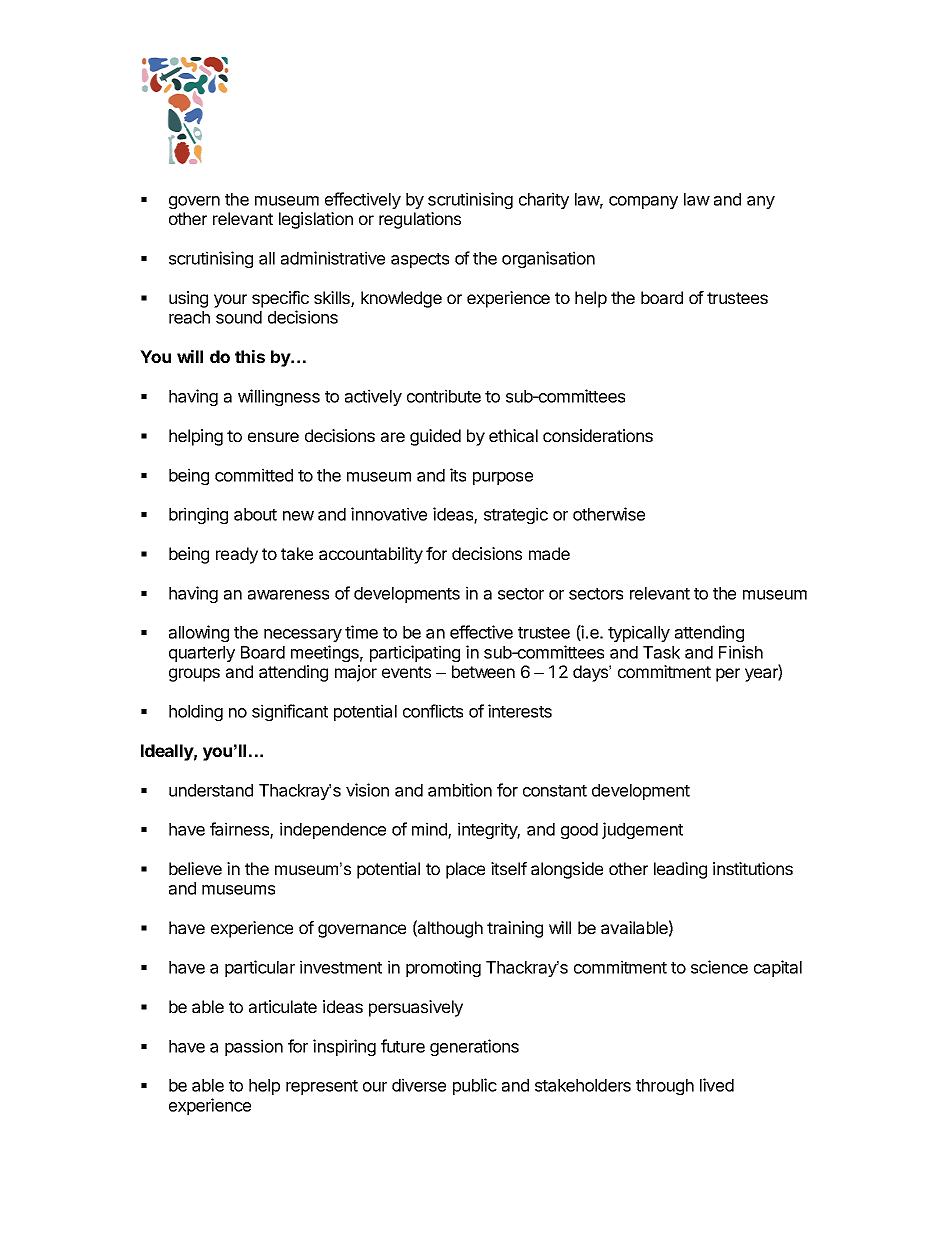  What do you see at coordinates (420, 220) in the screenshot?
I see `regulations` at bounding box center [420, 220].
